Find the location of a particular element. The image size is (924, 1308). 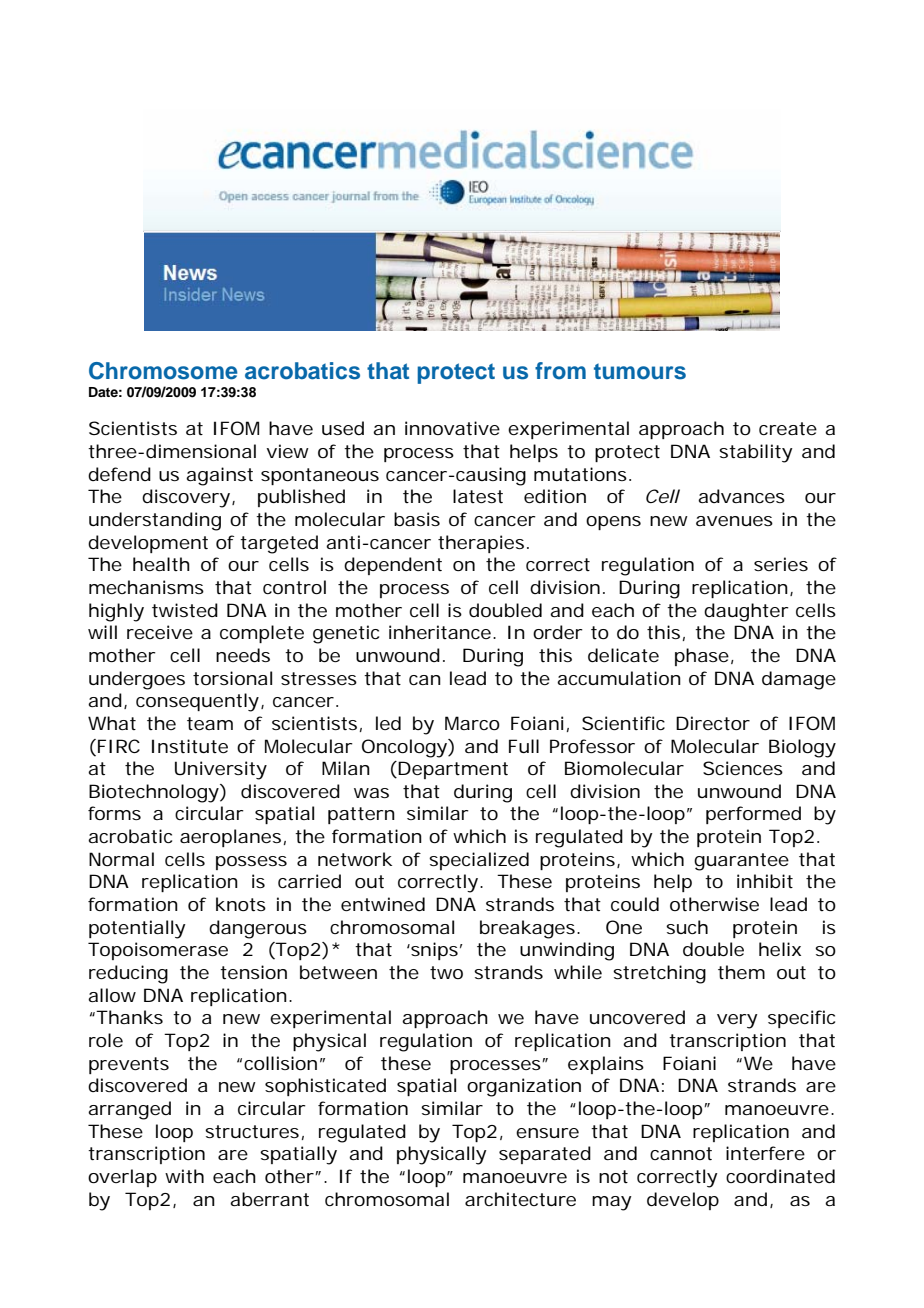

innovative is located at coordinates (452, 428).
